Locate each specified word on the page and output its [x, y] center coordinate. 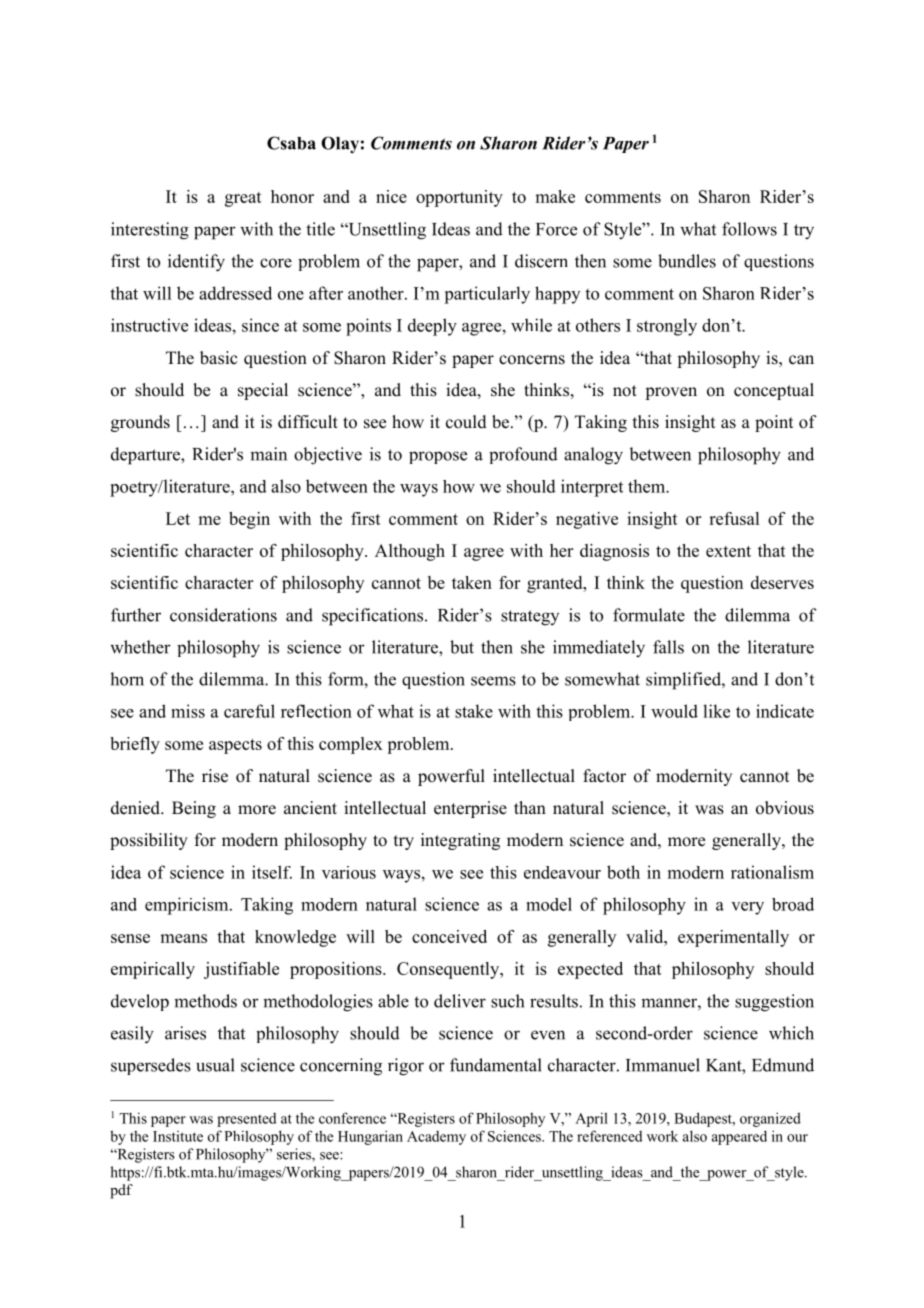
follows [749, 229]
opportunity [459, 198]
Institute [178, 1136]
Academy [436, 1138]
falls [668, 647]
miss [188, 711]
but [462, 647]
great [243, 199]
